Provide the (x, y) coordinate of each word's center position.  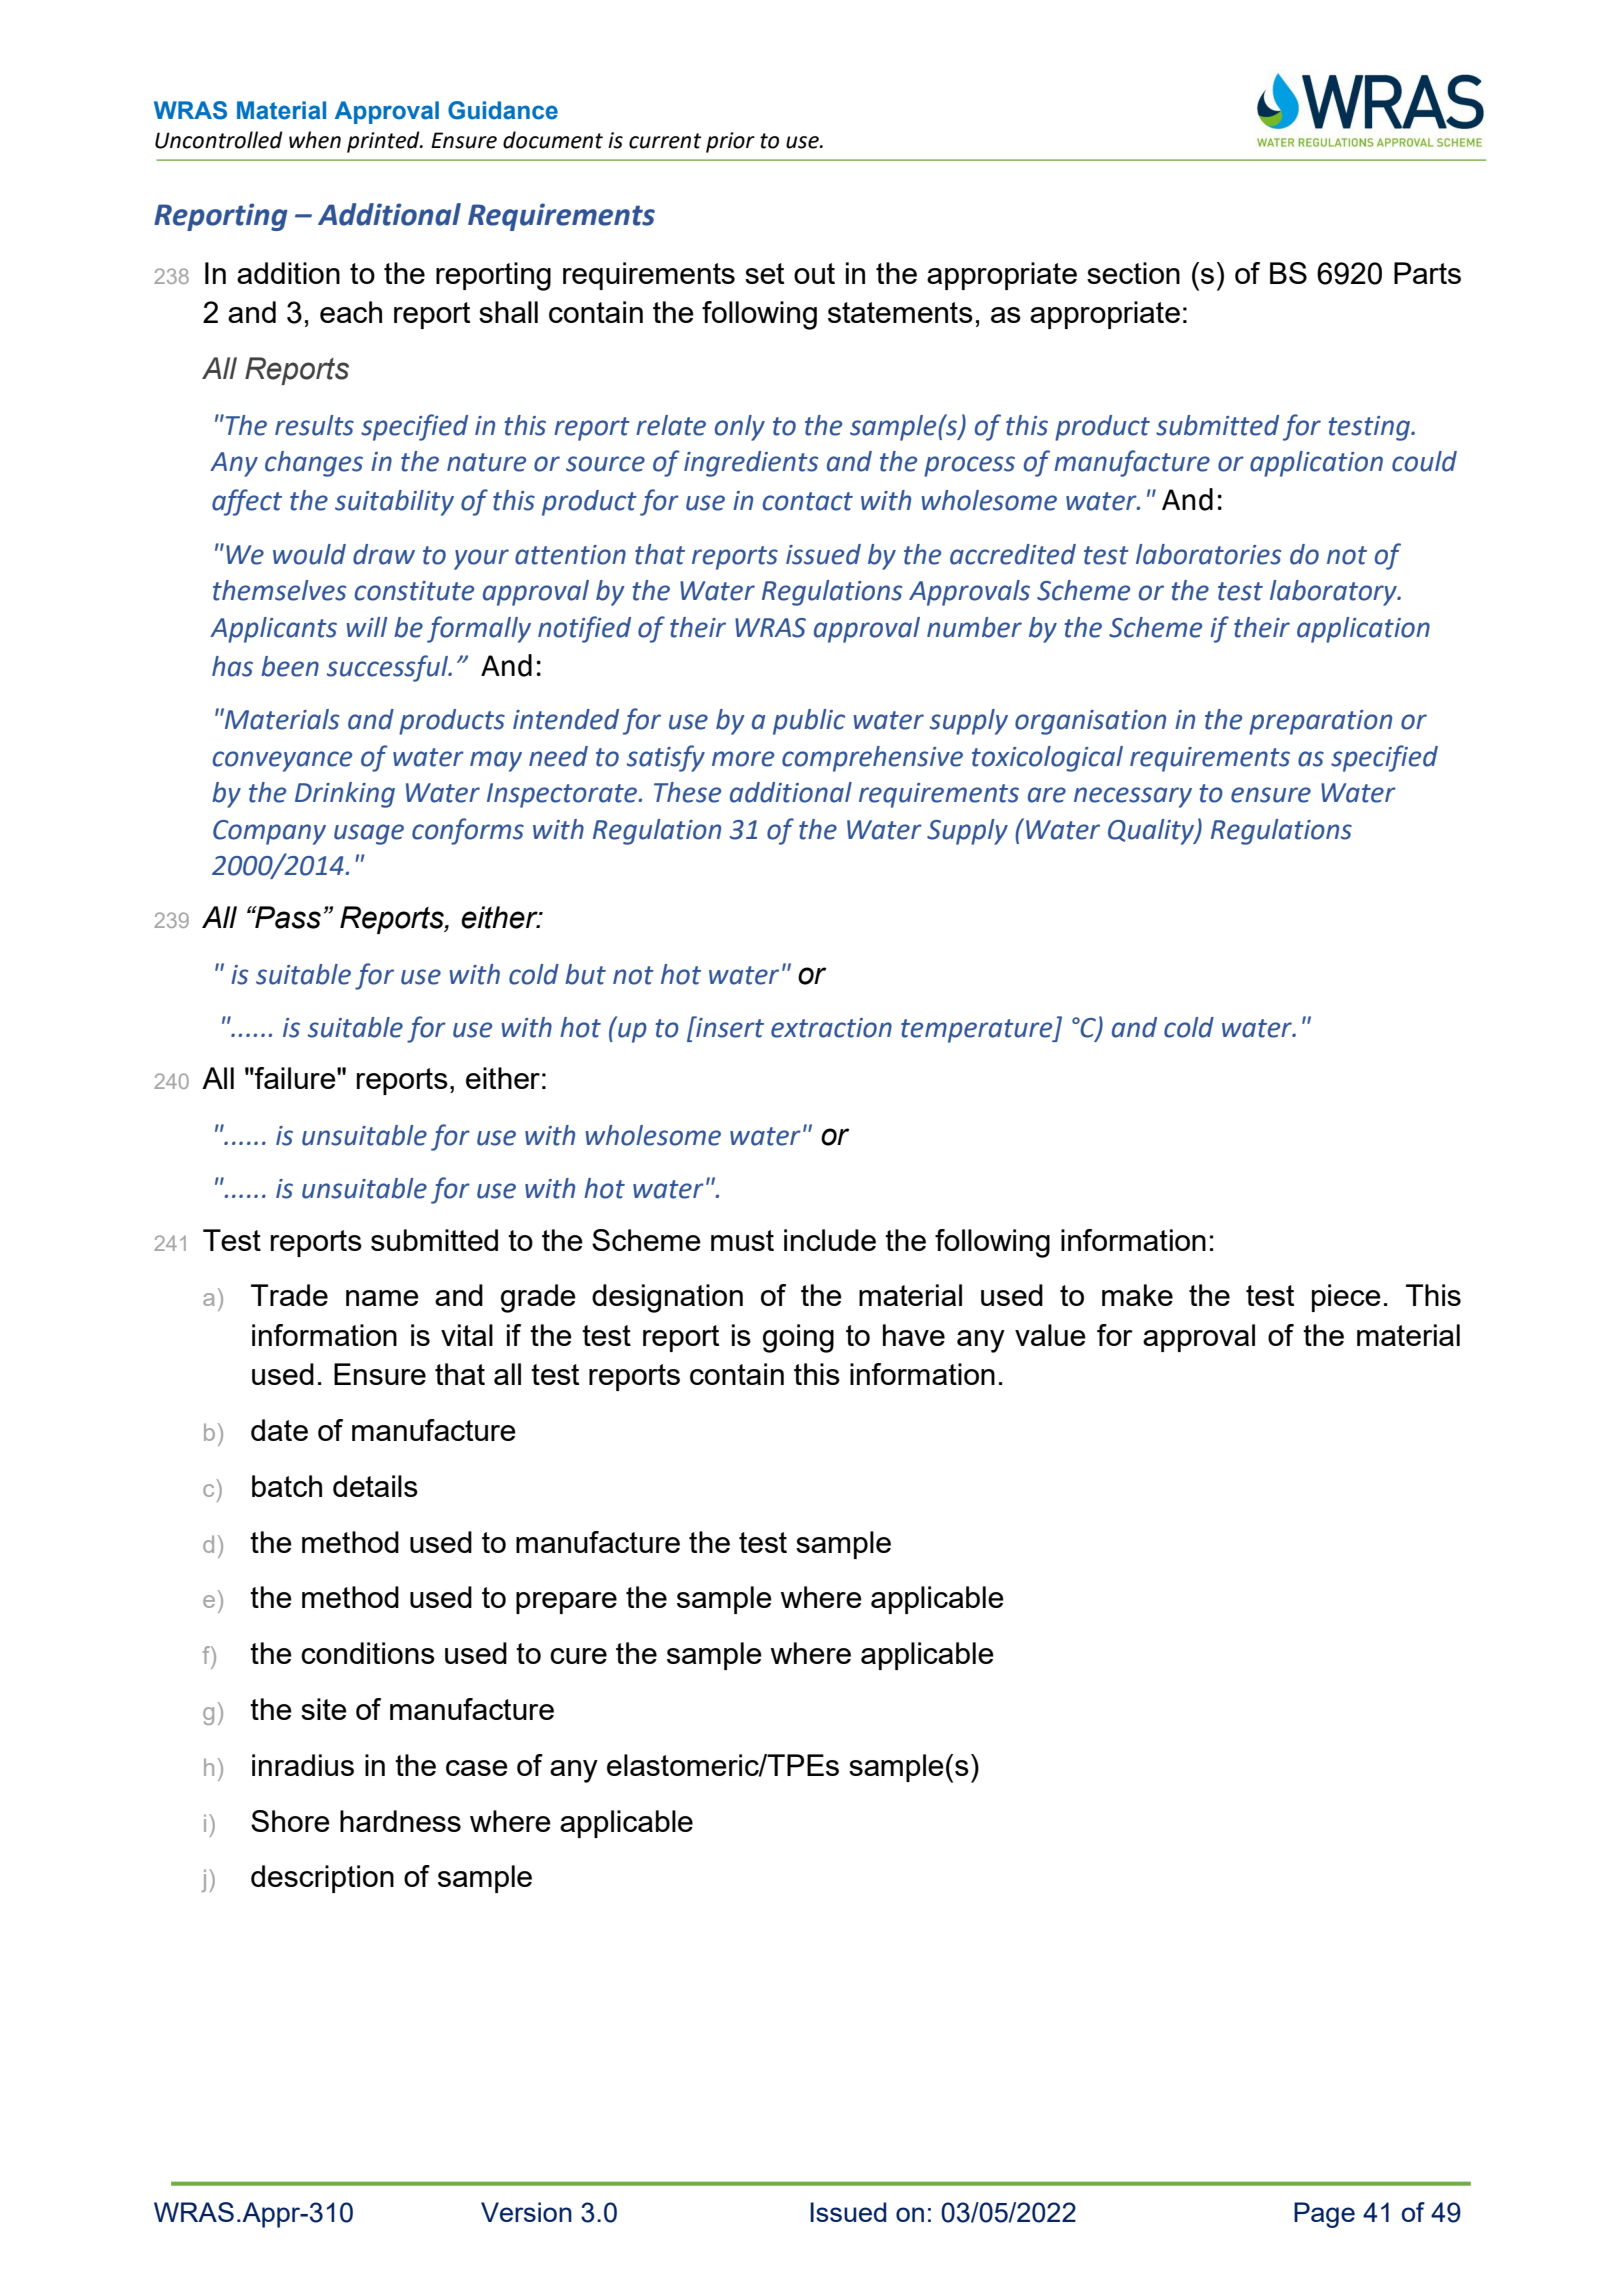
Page (1324, 2215)
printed (384, 142)
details (375, 1486)
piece (1346, 1298)
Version (526, 2212)
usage (369, 834)
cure (578, 1656)
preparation (1320, 722)
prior (730, 142)
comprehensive (872, 759)
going (798, 1338)
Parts (1427, 273)
